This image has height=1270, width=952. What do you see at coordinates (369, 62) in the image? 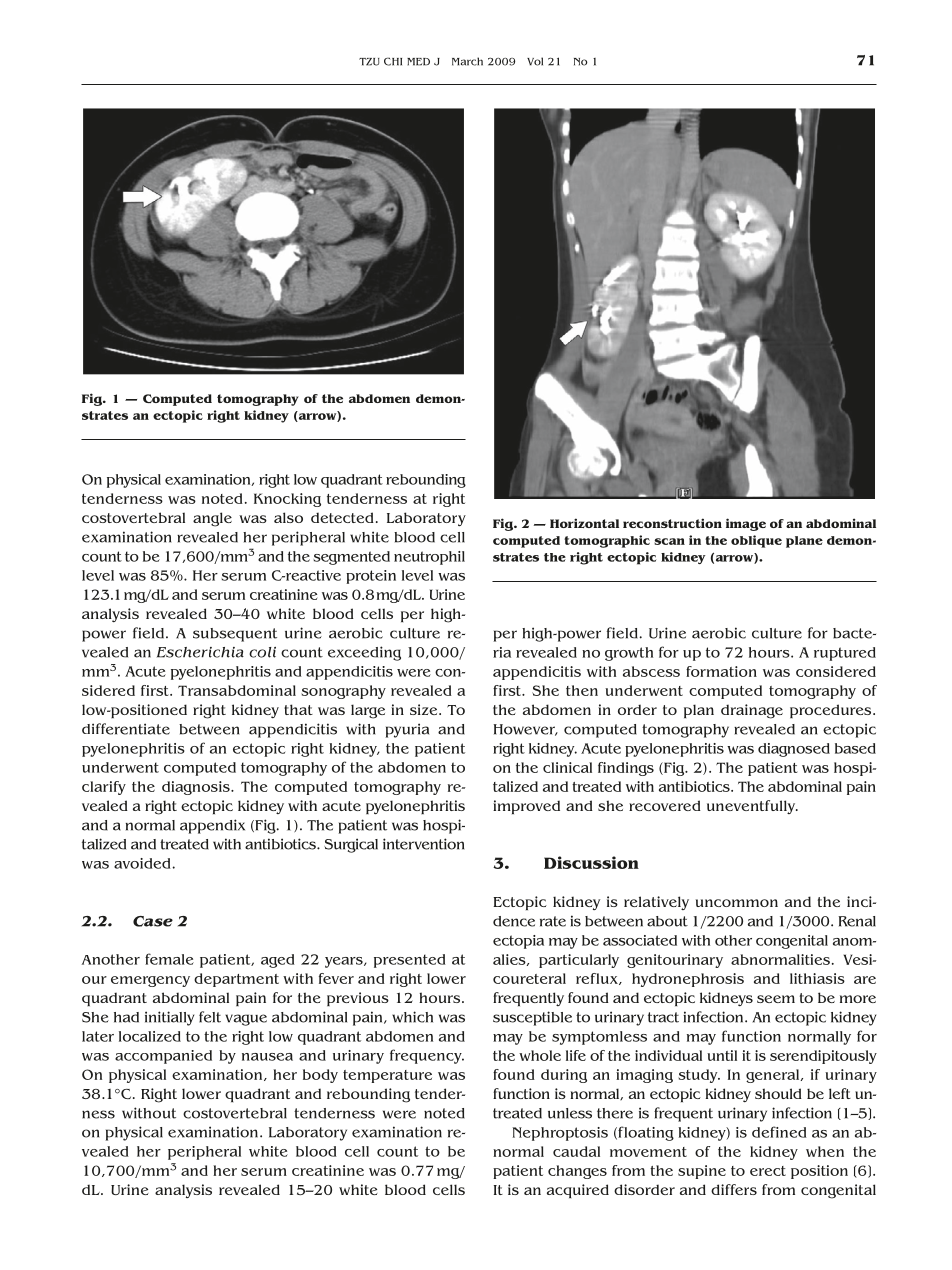
I see `TZU` at bounding box center [369, 62].
